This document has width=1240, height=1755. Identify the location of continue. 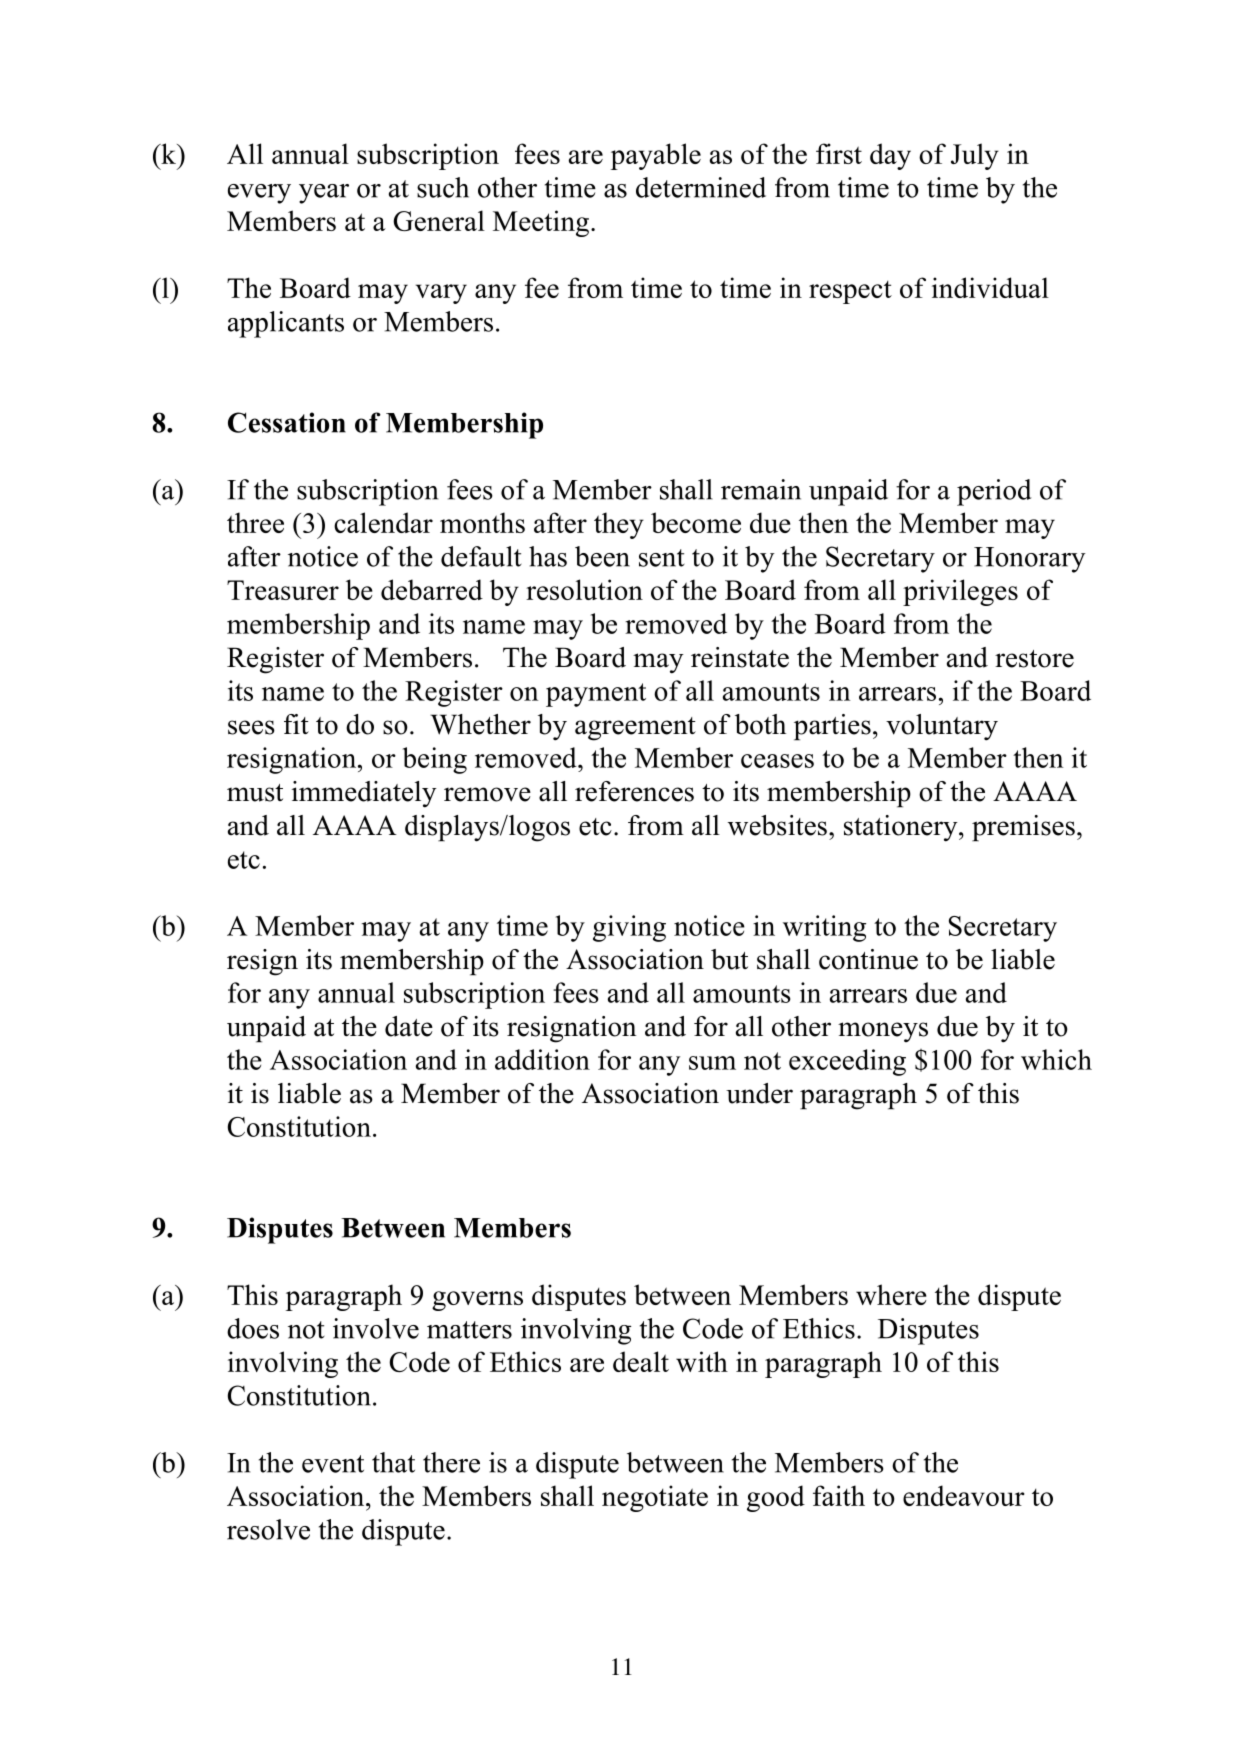
(868, 959).
